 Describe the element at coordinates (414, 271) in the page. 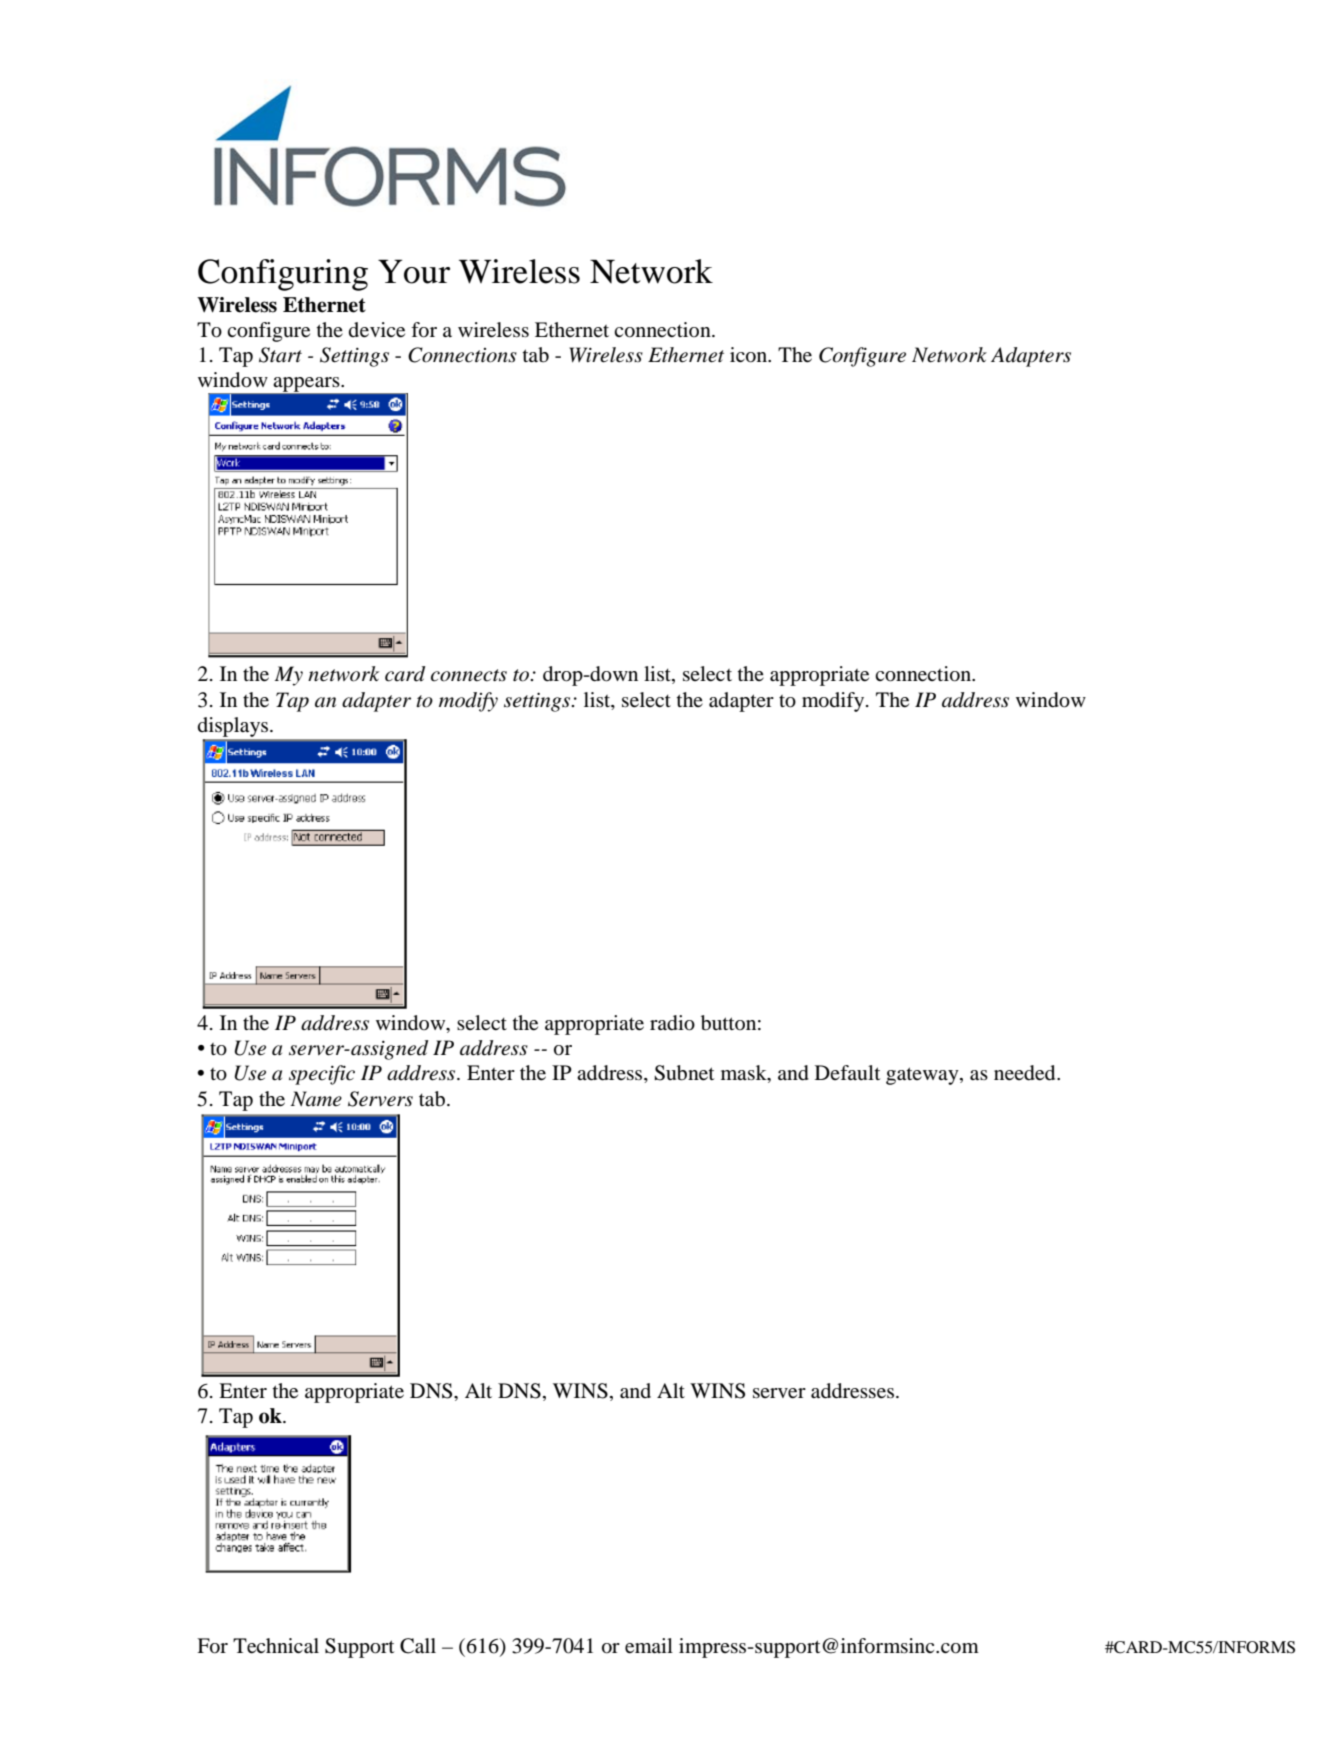

I see `Your` at that location.
